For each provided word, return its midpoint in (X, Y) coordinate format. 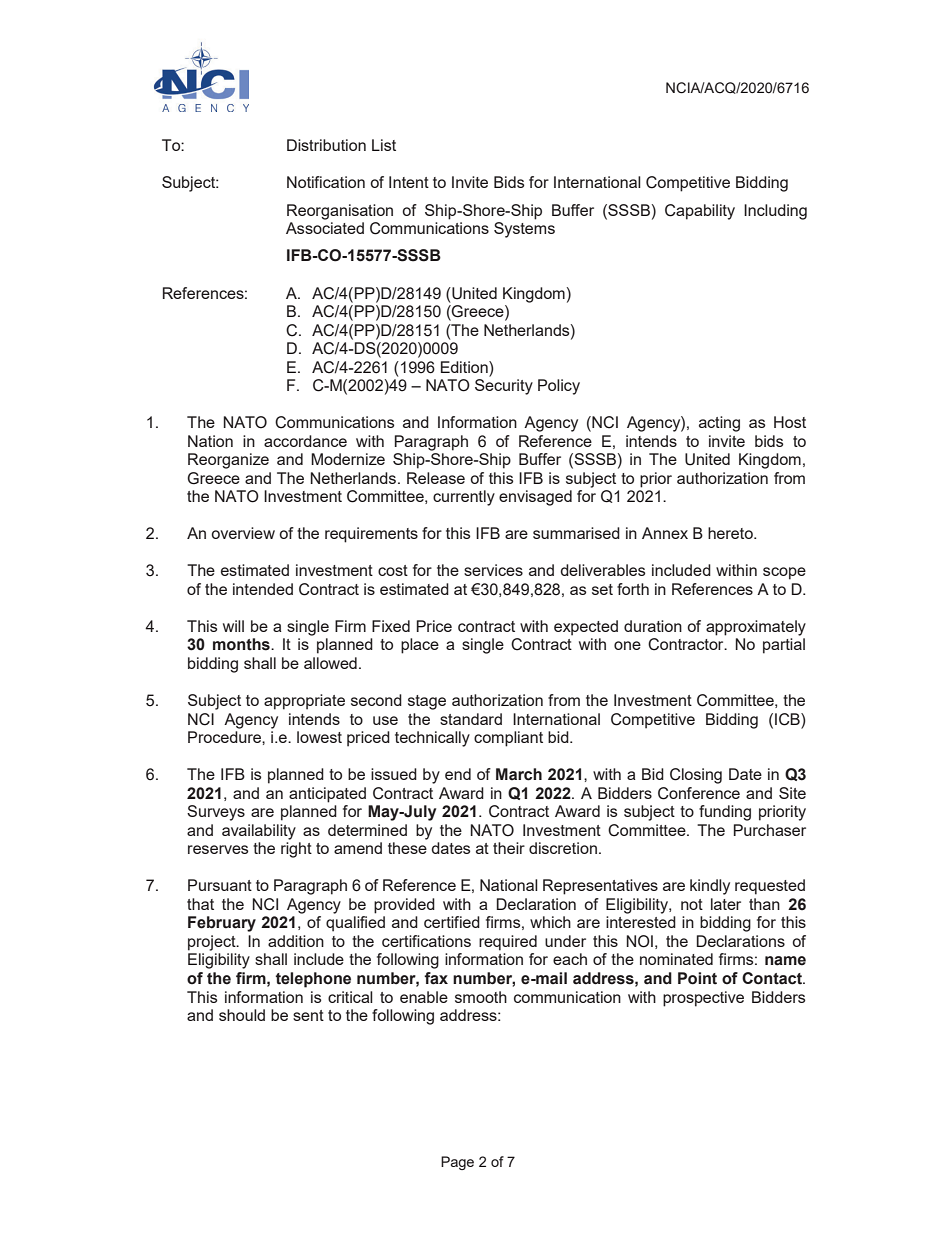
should (242, 1015)
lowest (319, 737)
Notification (326, 182)
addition (296, 941)
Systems (524, 230)
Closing (696, 776)
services (493, 570)
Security (504, 387)
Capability (700, 212)
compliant (508, 739)
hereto (731, 533)
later (726, 904)
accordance (305, 441)
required (508, 943)
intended (263, 589)
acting (719, 424)
